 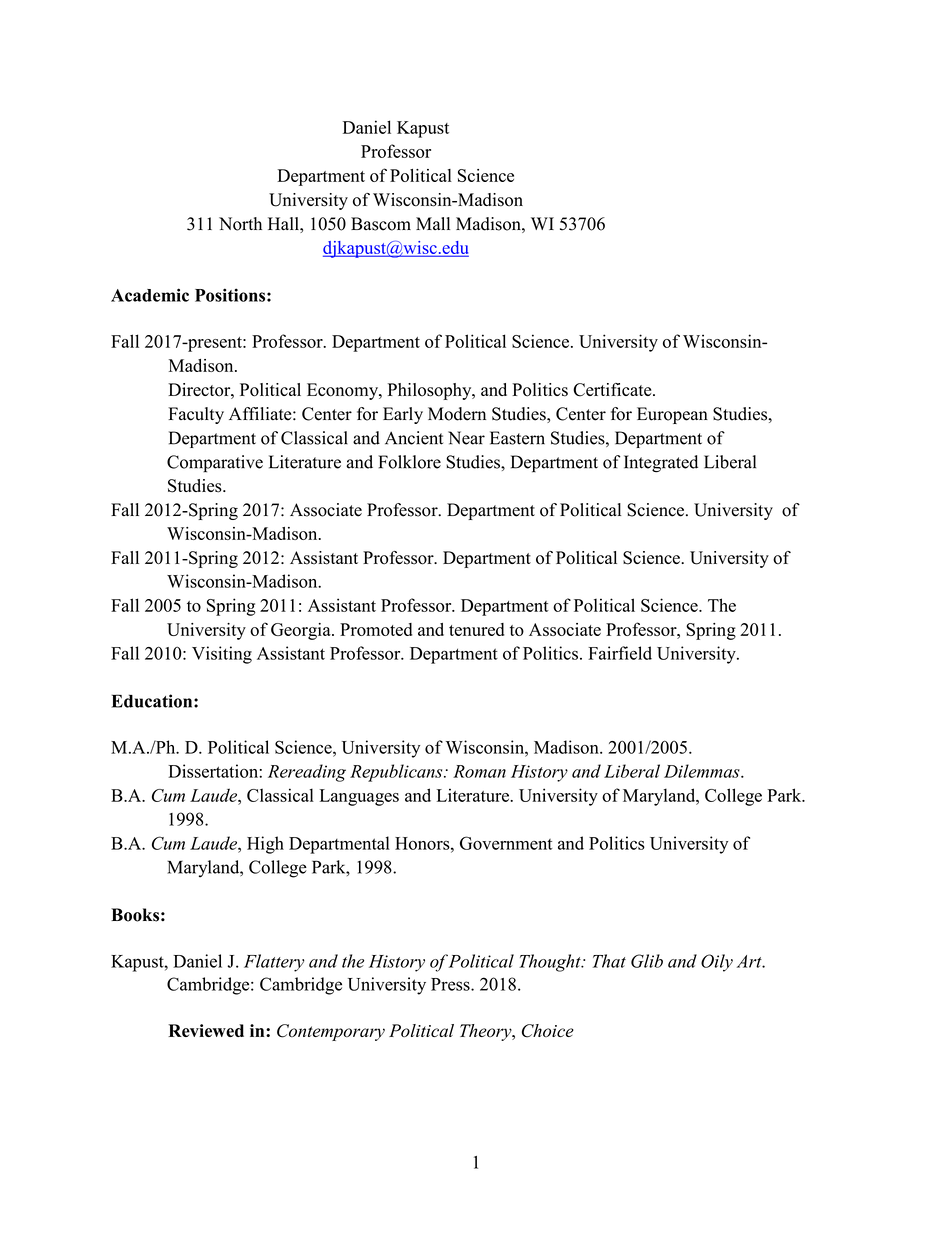 I want to click on tenured, so click(x=476, y=629).
